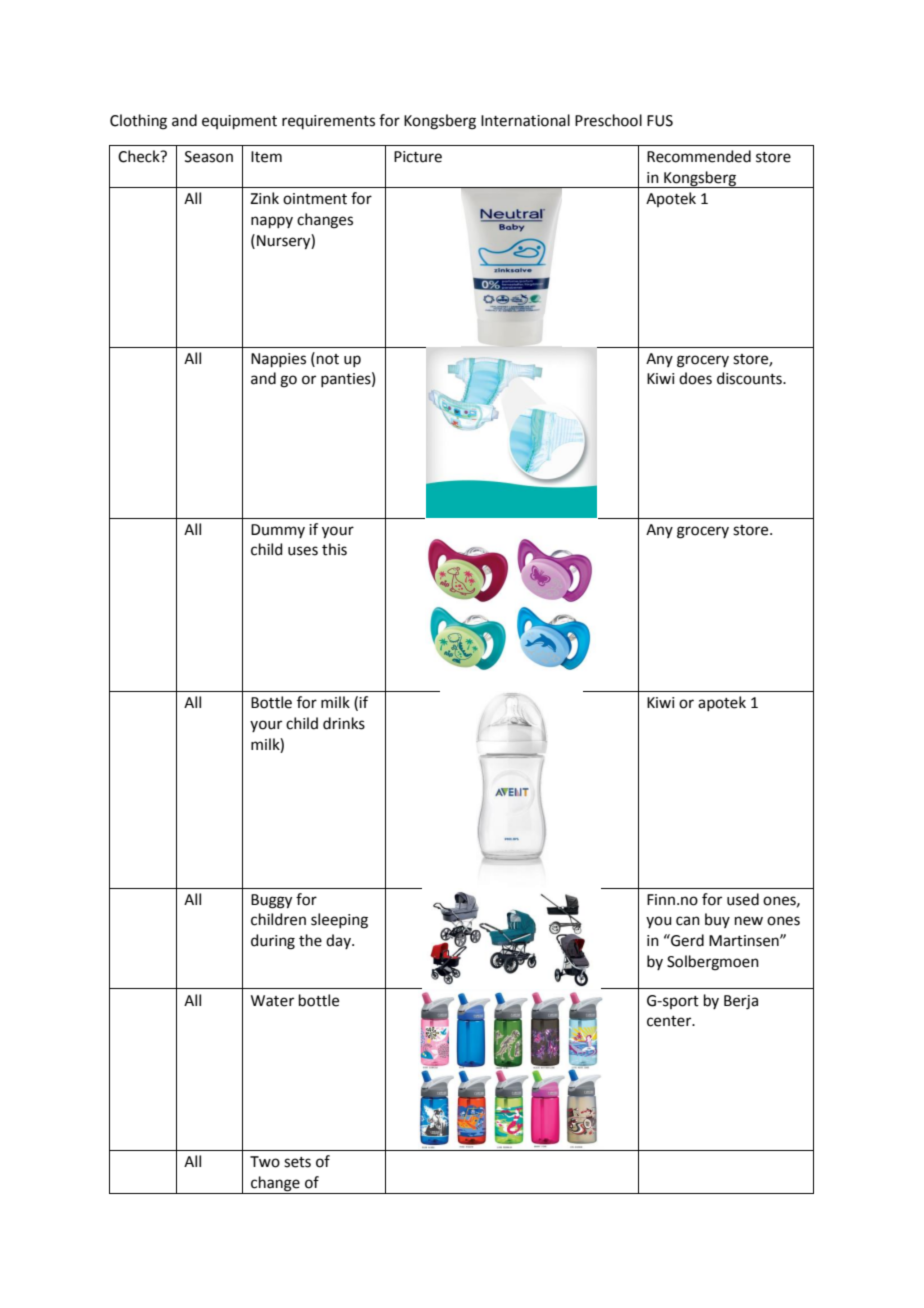  I want to click on uses, so click(303, 551).
